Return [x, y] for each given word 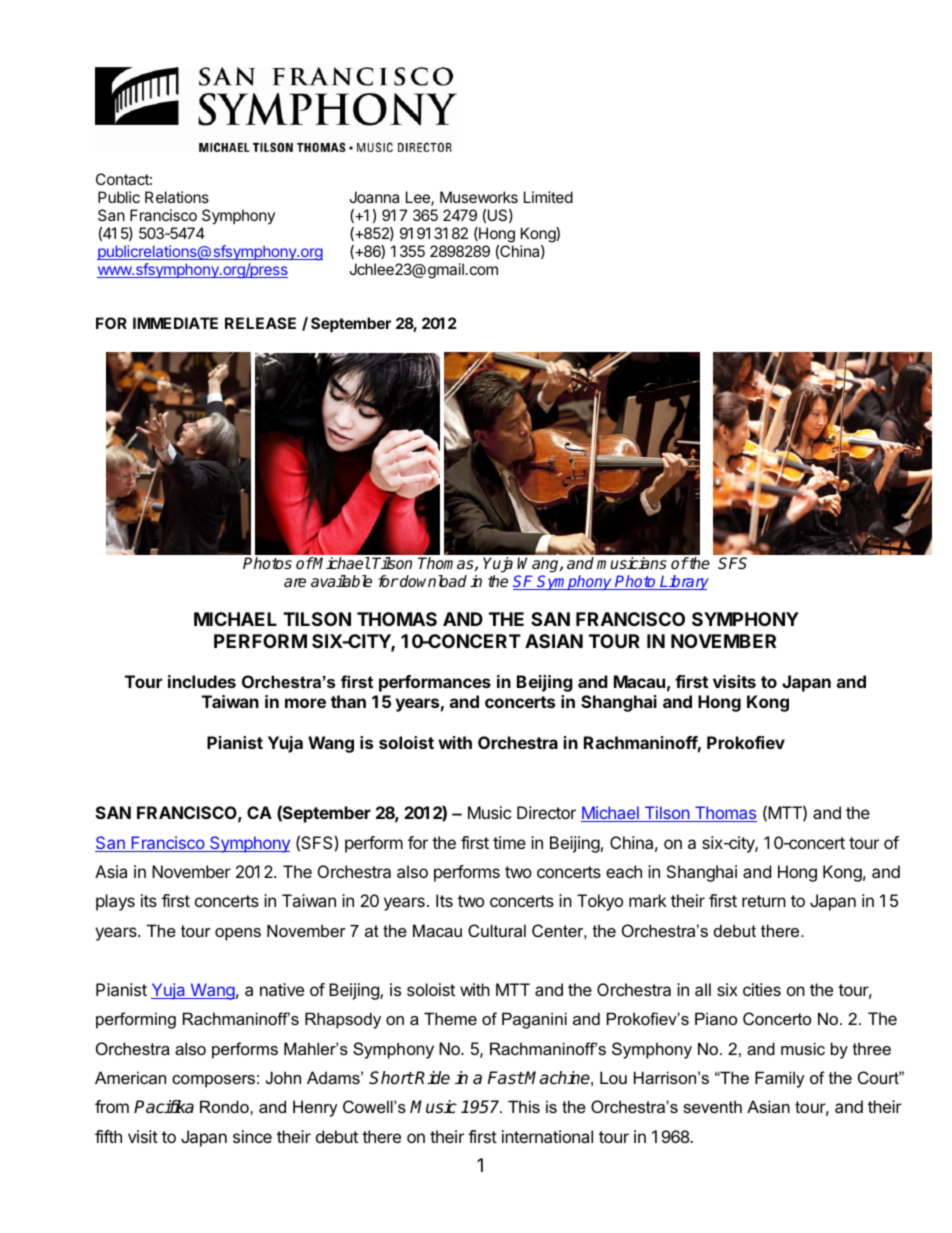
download [432, 581]
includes [202, 681]
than [348, 701]
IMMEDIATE [175, 323]
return [764, 901]
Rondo [225, 1106]
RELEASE [260, 323]
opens [238, 934]
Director [546, 812]
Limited [548, 197]
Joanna [374, 197]
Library [683, 582]
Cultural [497, 930]
